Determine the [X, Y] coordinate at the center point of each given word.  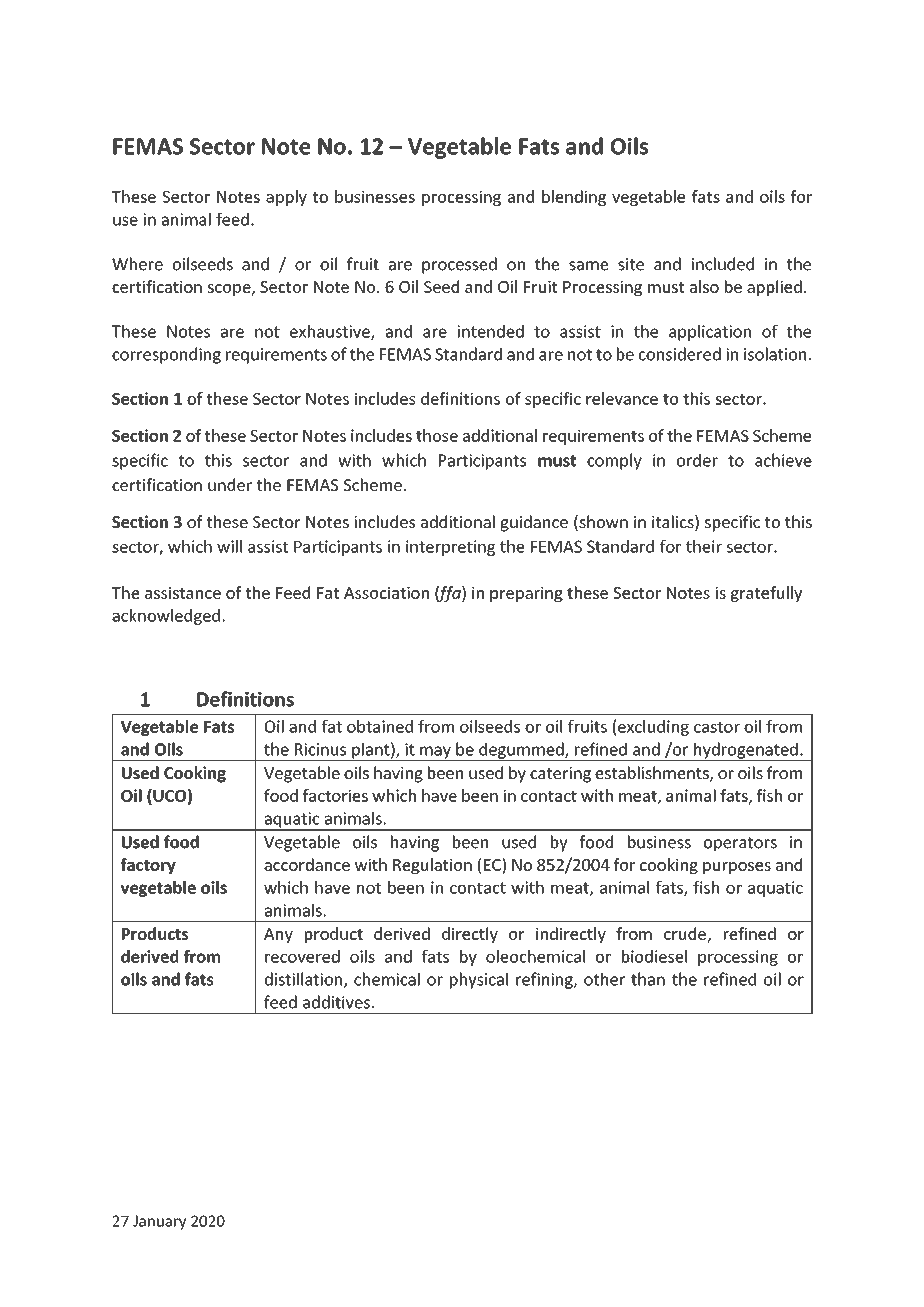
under [230, 484]
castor [717, 727]
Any [278, 935]
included [723, 264]
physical [479, 980]
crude [685, 933]
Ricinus [320, 749]
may [435, 753]
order [697, 460]
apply [286, 198]
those [437, 435]
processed [459, 265]
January [159, 1222]
